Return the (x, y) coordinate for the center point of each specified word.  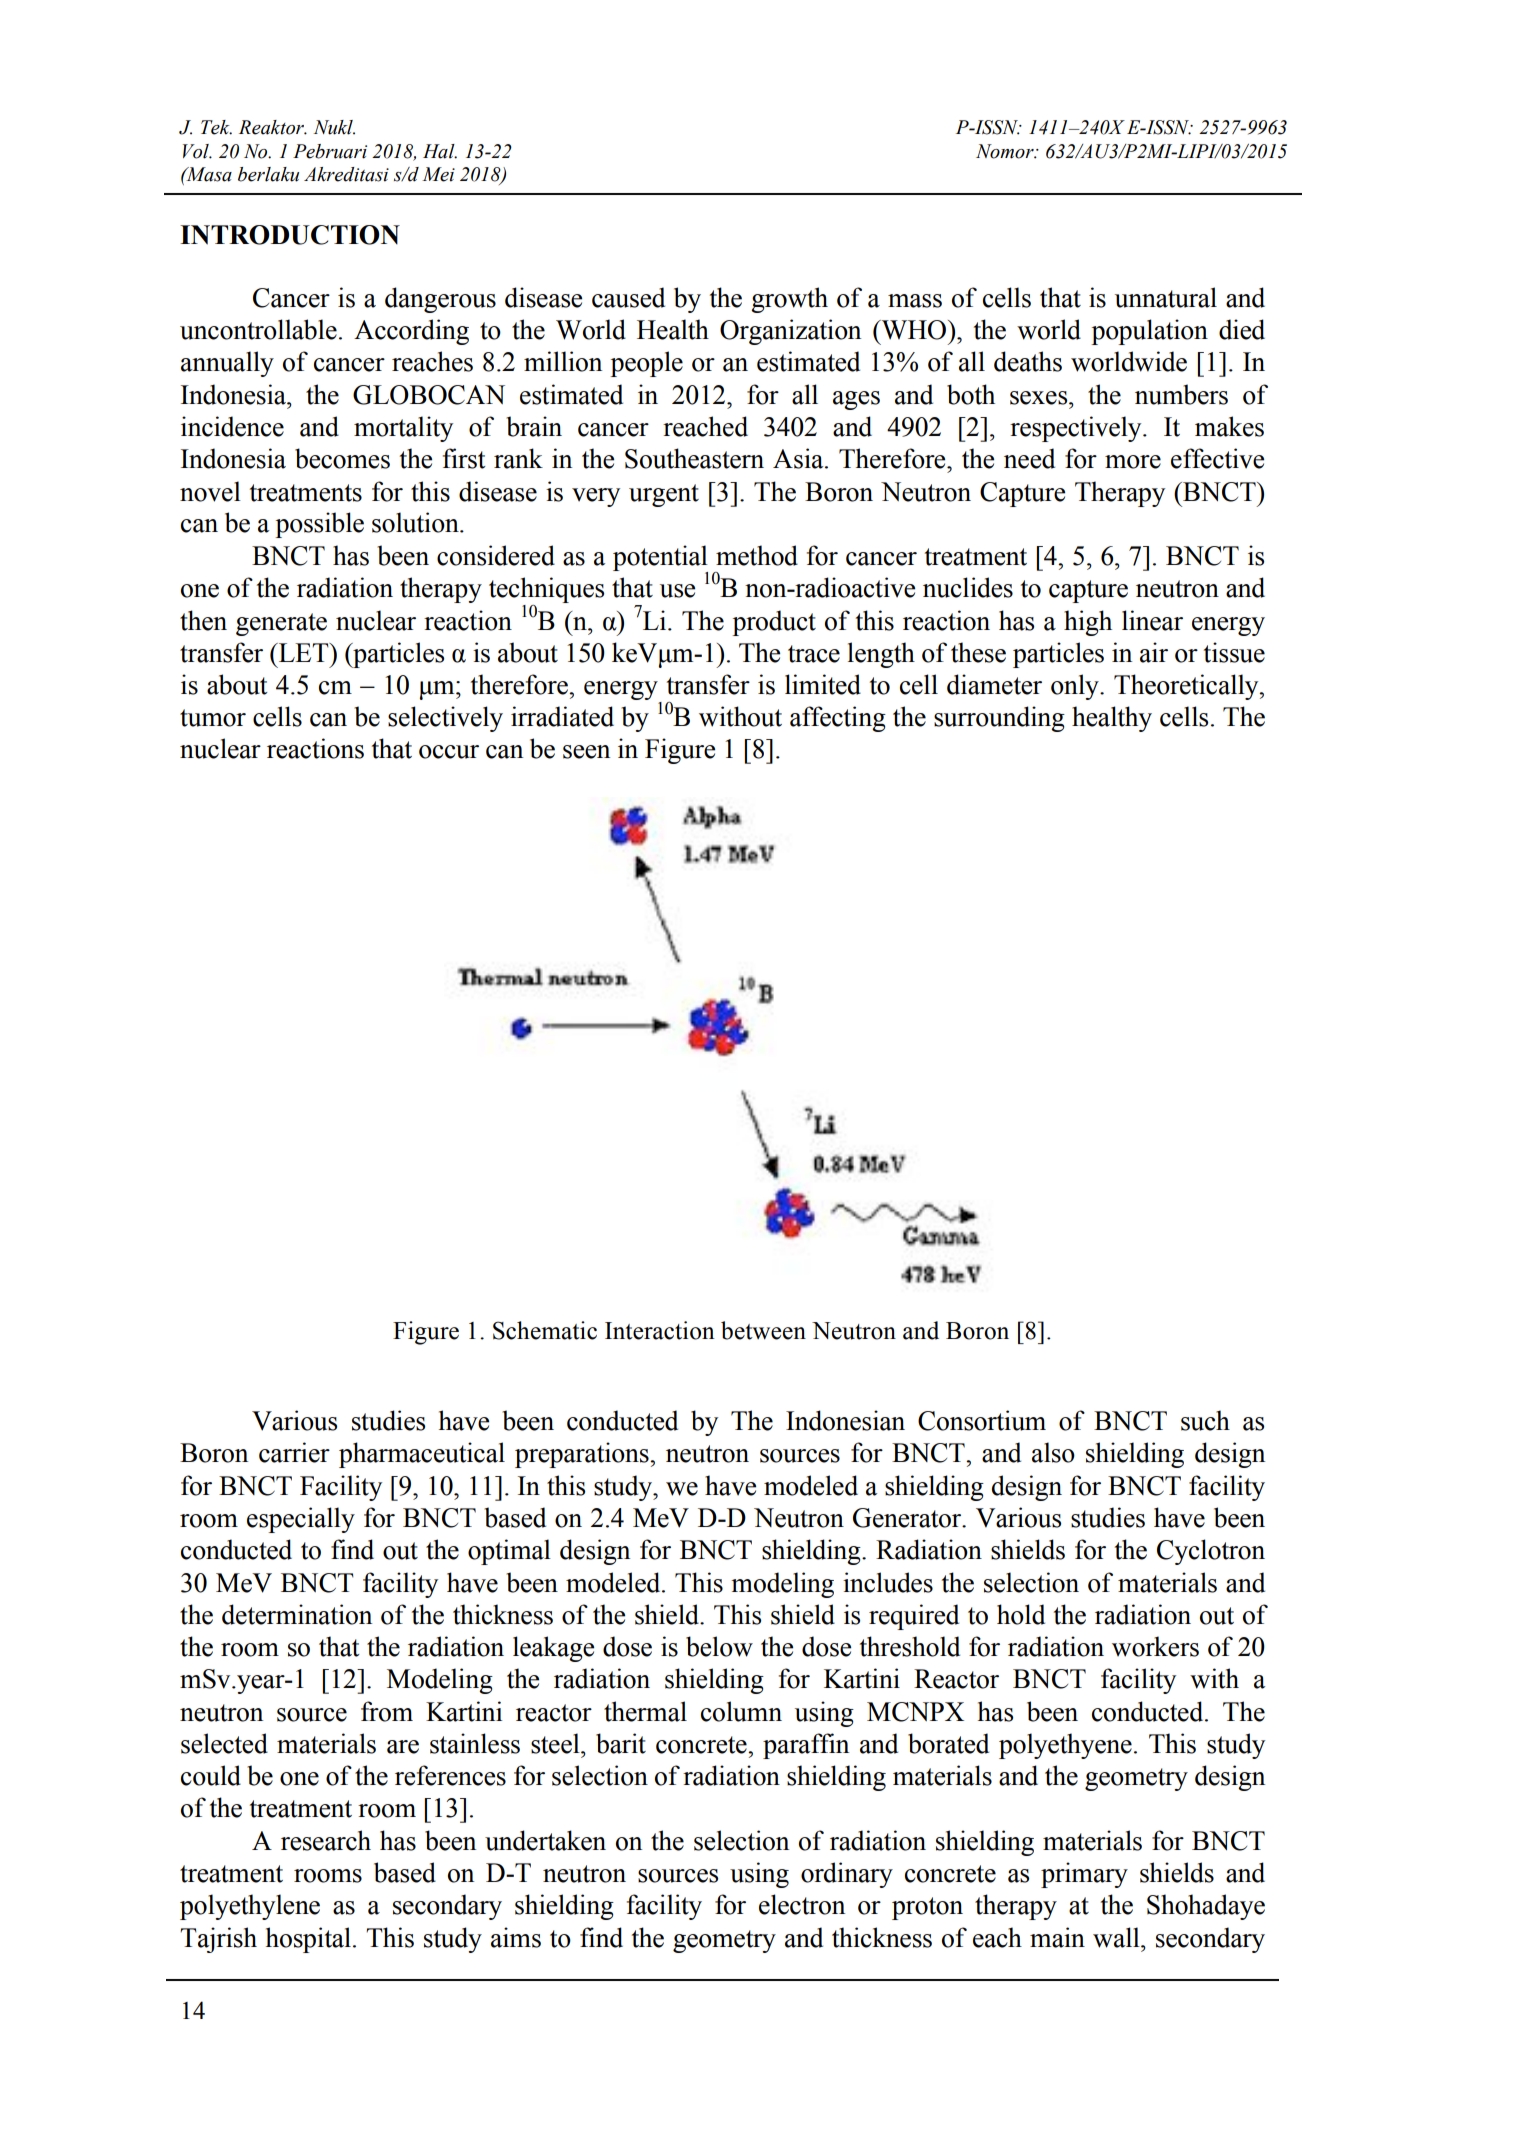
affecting (838, 719)
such (1205, 1420)
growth (789, 300)
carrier (294, 1452)
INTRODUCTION (290, 235)
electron (802, 1904)
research (326, 1840)
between (763, 1330)
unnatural (1166, 297)
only (1076, 687)
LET (304, 652)
